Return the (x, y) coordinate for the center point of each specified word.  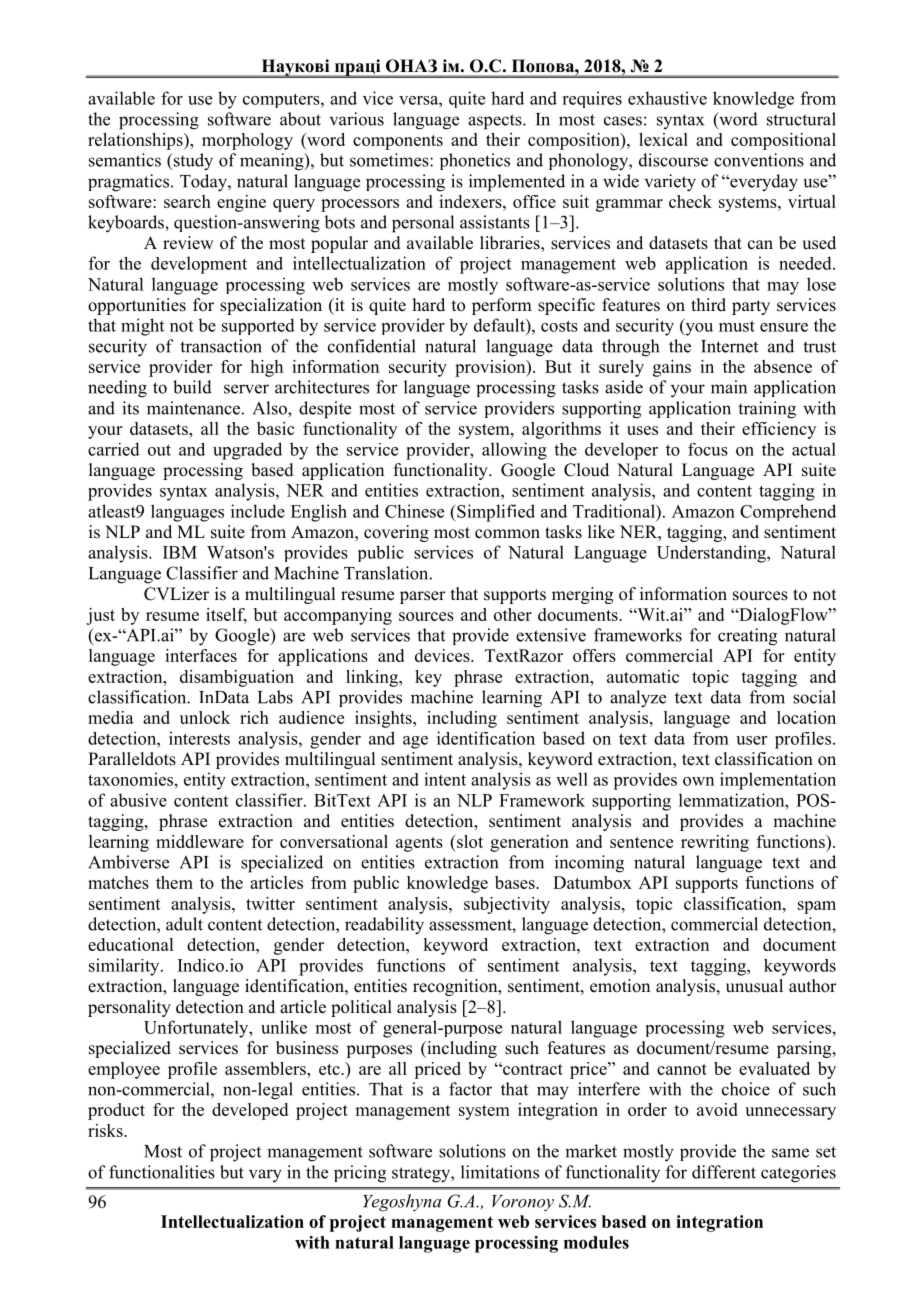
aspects (496, 122)
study (192, 162)
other (513, 614)
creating (747, 637)
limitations (500, 1172)
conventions (759, 160)
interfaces (201, 655)
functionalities (162, 1172)
